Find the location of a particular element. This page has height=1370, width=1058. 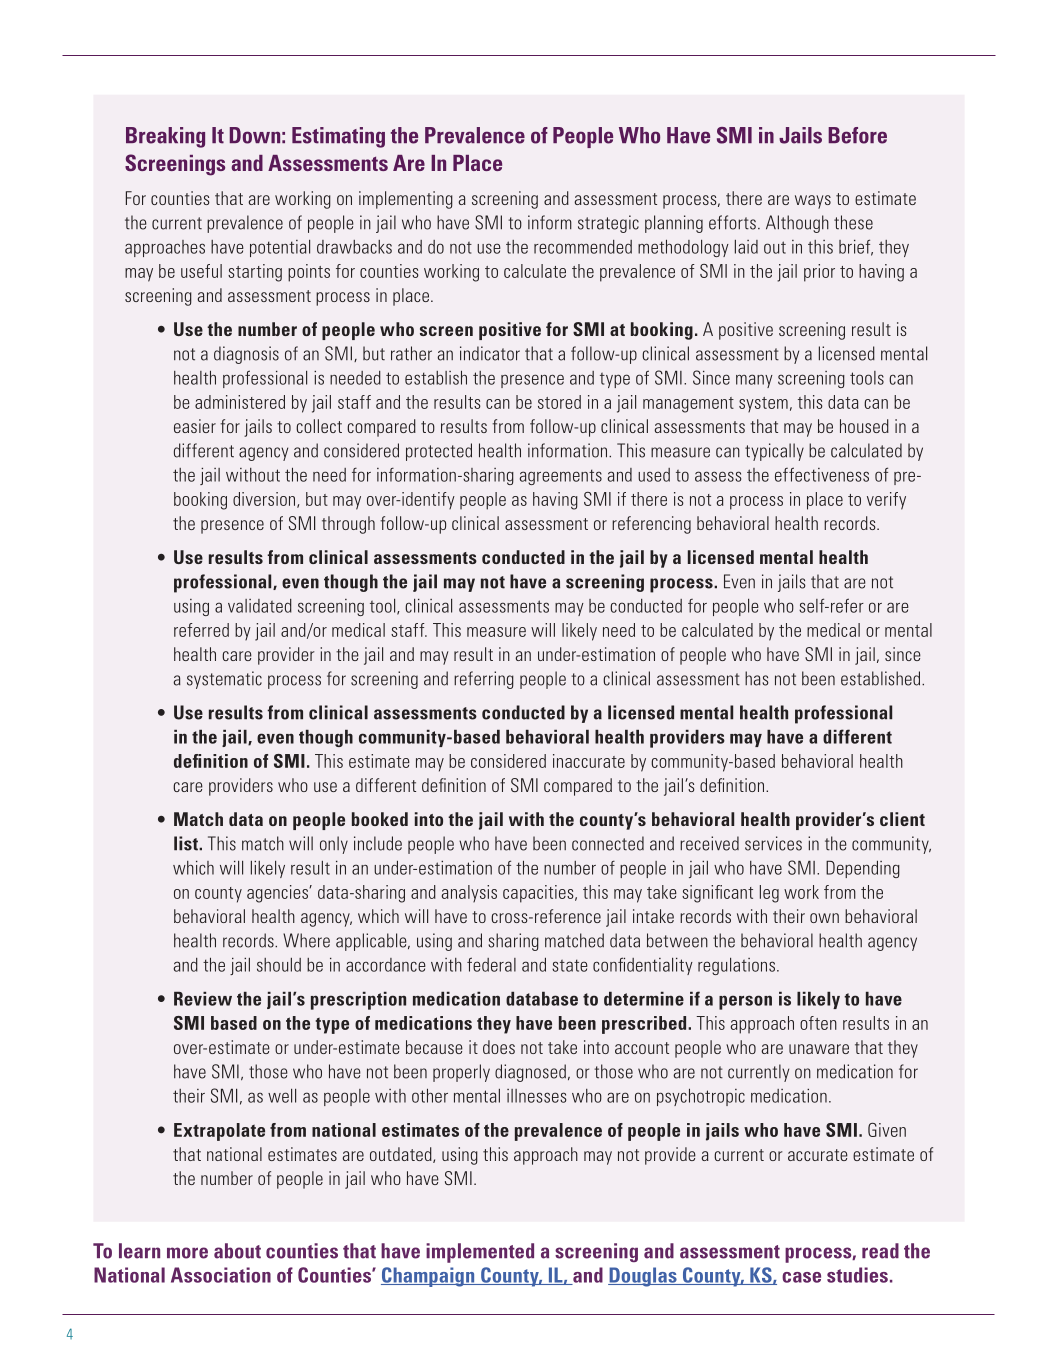

agreements is located at coordinates (561, 477).
